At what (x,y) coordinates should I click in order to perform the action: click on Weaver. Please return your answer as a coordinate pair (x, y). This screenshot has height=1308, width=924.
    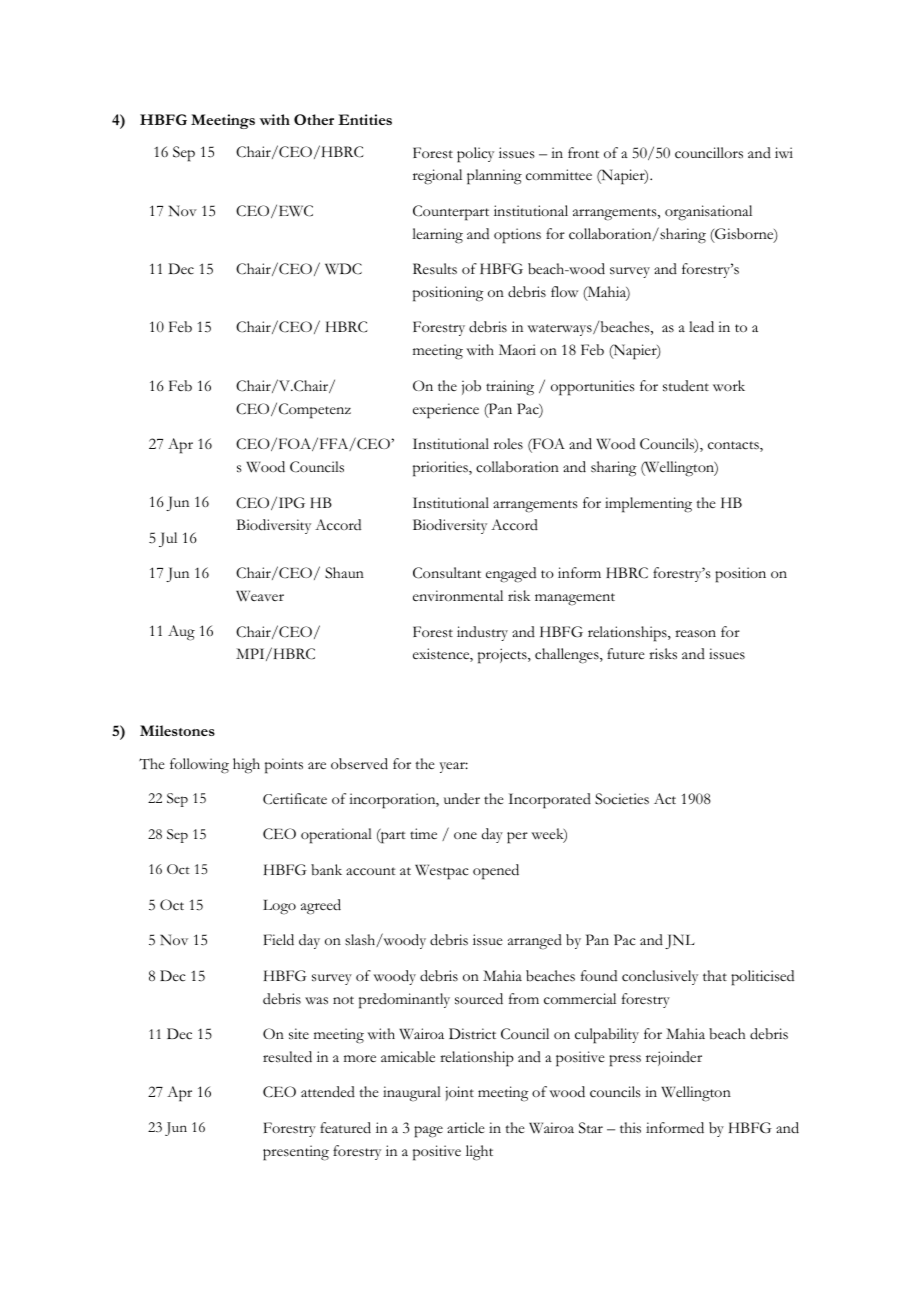
    Looking at the image, I should click on (260, 596).
